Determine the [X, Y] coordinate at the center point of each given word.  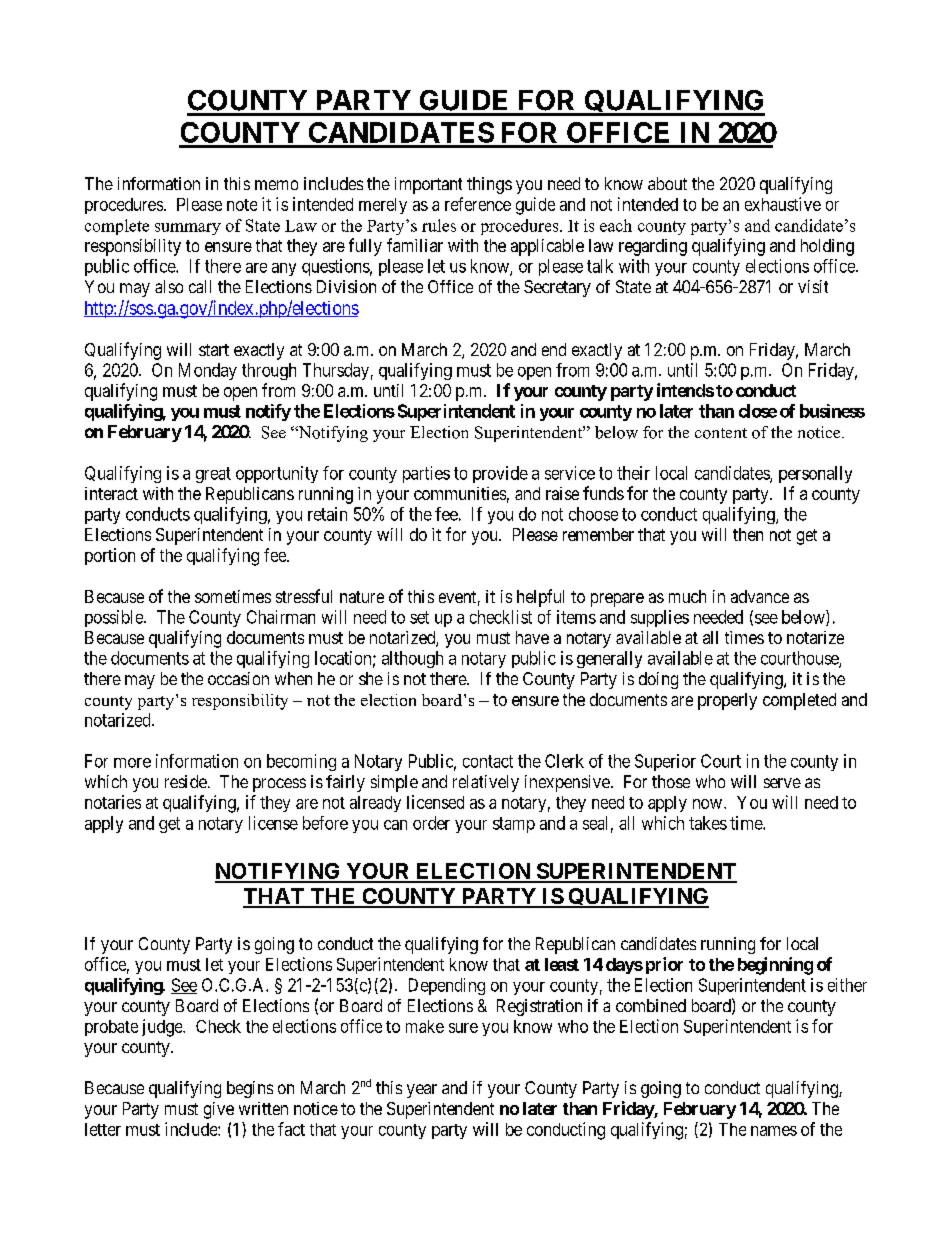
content [721, 433]
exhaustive [783, 204]
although [412, 659]
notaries [113, 802]
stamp [514, 825]
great [213, 475]
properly [727, 701]
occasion [238, 678]
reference [478, 204]
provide [500, 474]
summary [188, 229]
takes [708, 823]
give [219, 1110]
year [422, 1091]
